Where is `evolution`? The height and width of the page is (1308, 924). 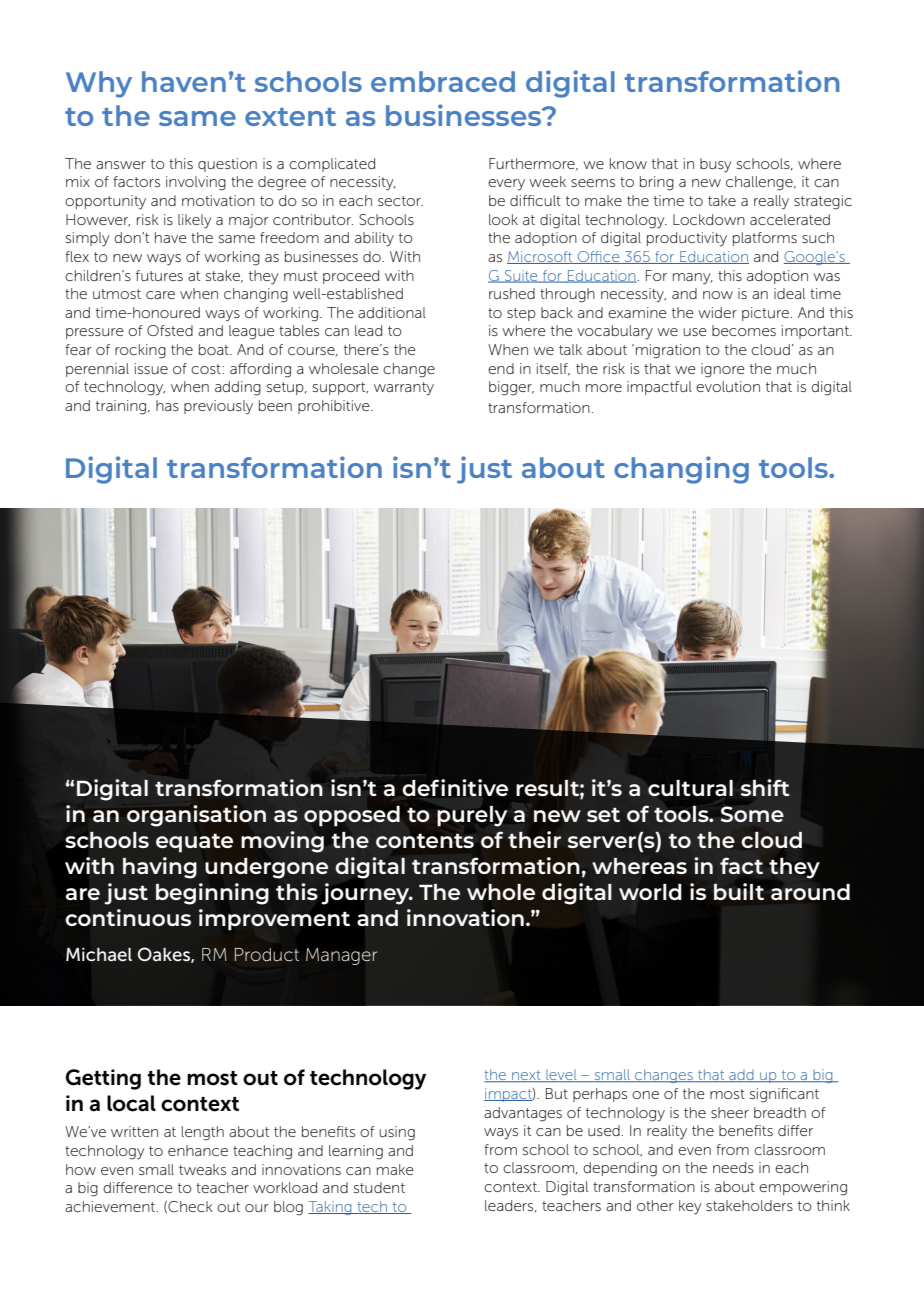
evolution is located at coordinates (728, 386).
